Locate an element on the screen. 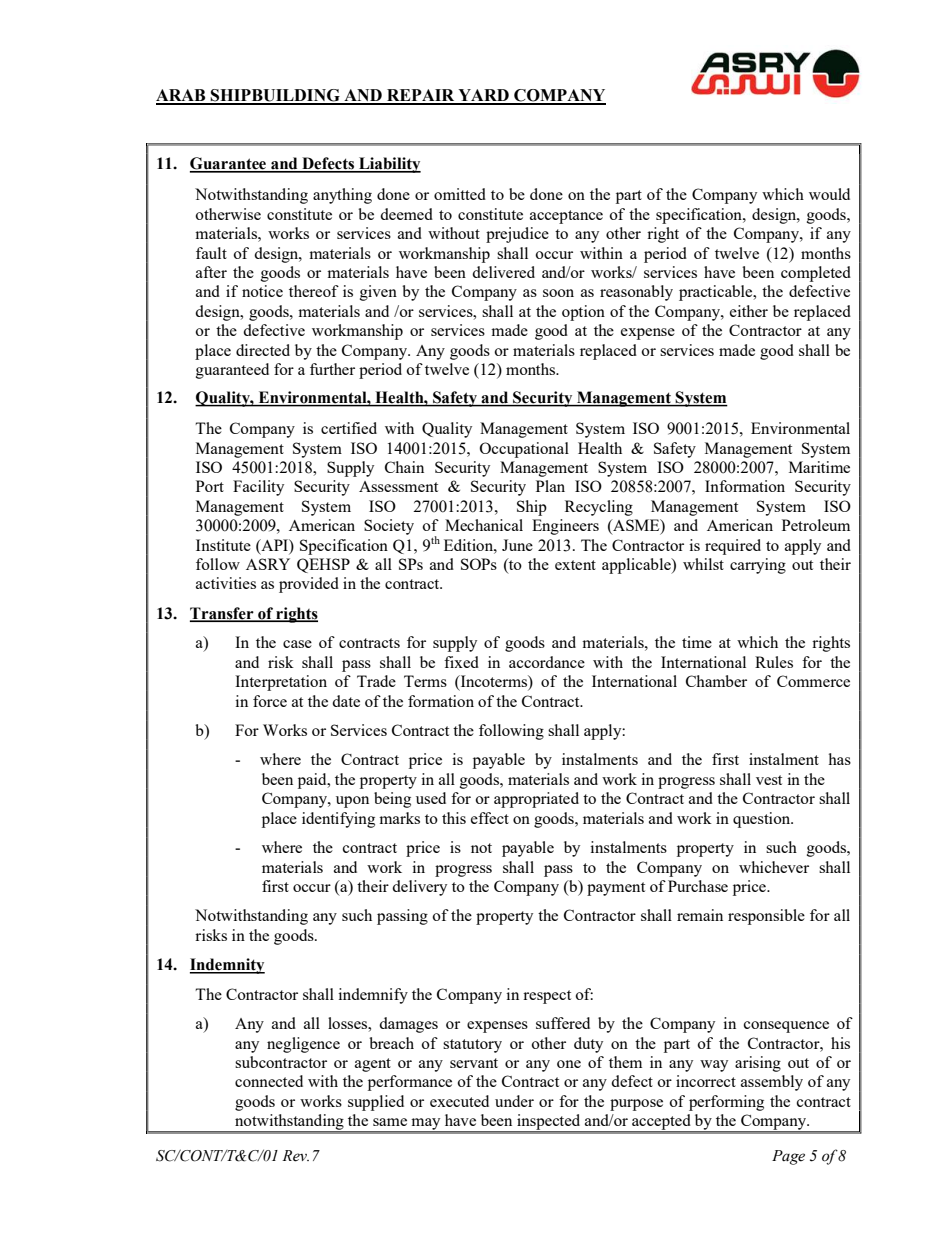 This screenshot has height=1233, width=952. accordance is located at coordinates (547, 662).
